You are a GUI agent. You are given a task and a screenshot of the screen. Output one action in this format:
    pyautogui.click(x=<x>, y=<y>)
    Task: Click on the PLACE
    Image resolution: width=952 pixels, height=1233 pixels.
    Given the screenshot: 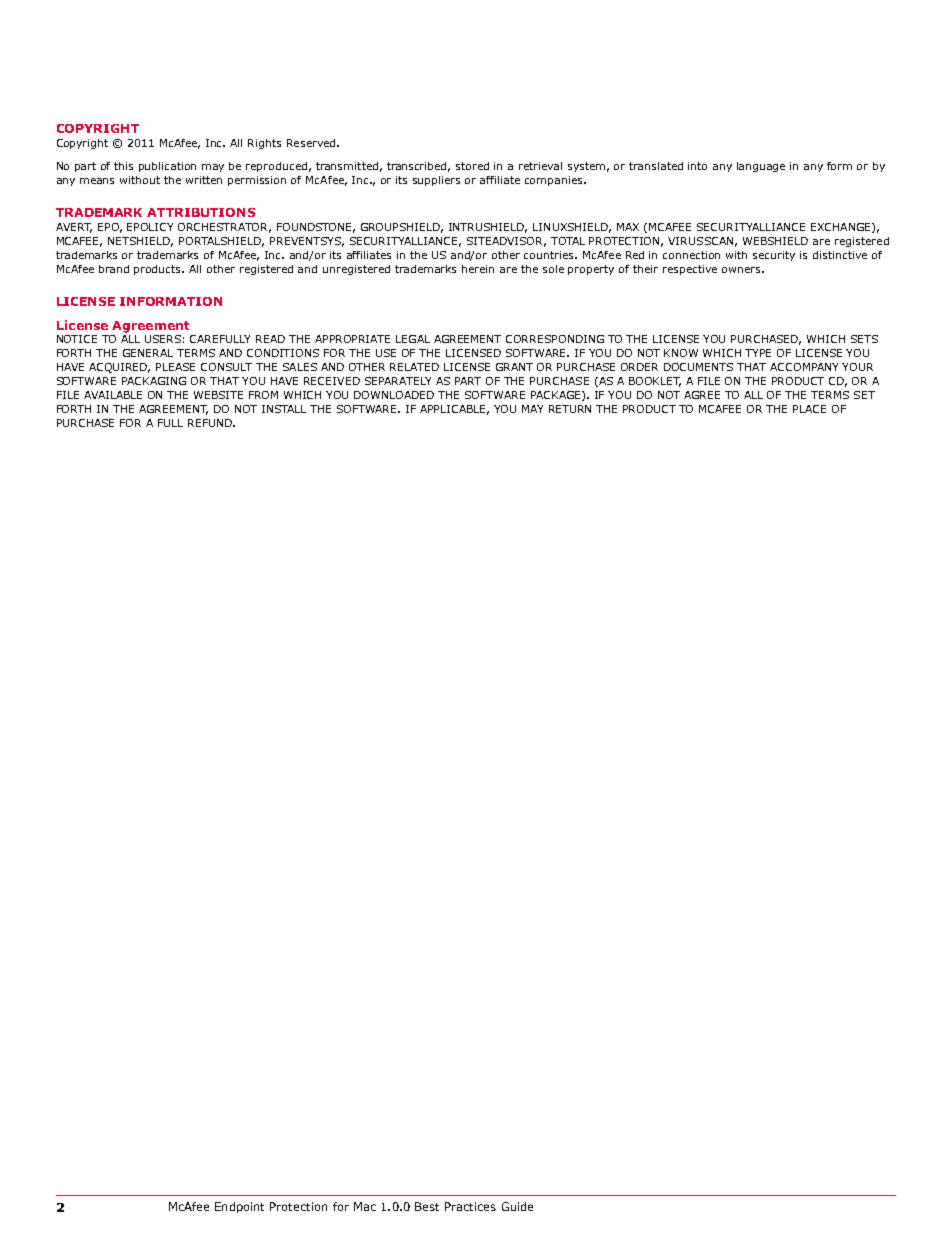 What is the action you would take?
    pyautogui.click(x=809, y=409)
